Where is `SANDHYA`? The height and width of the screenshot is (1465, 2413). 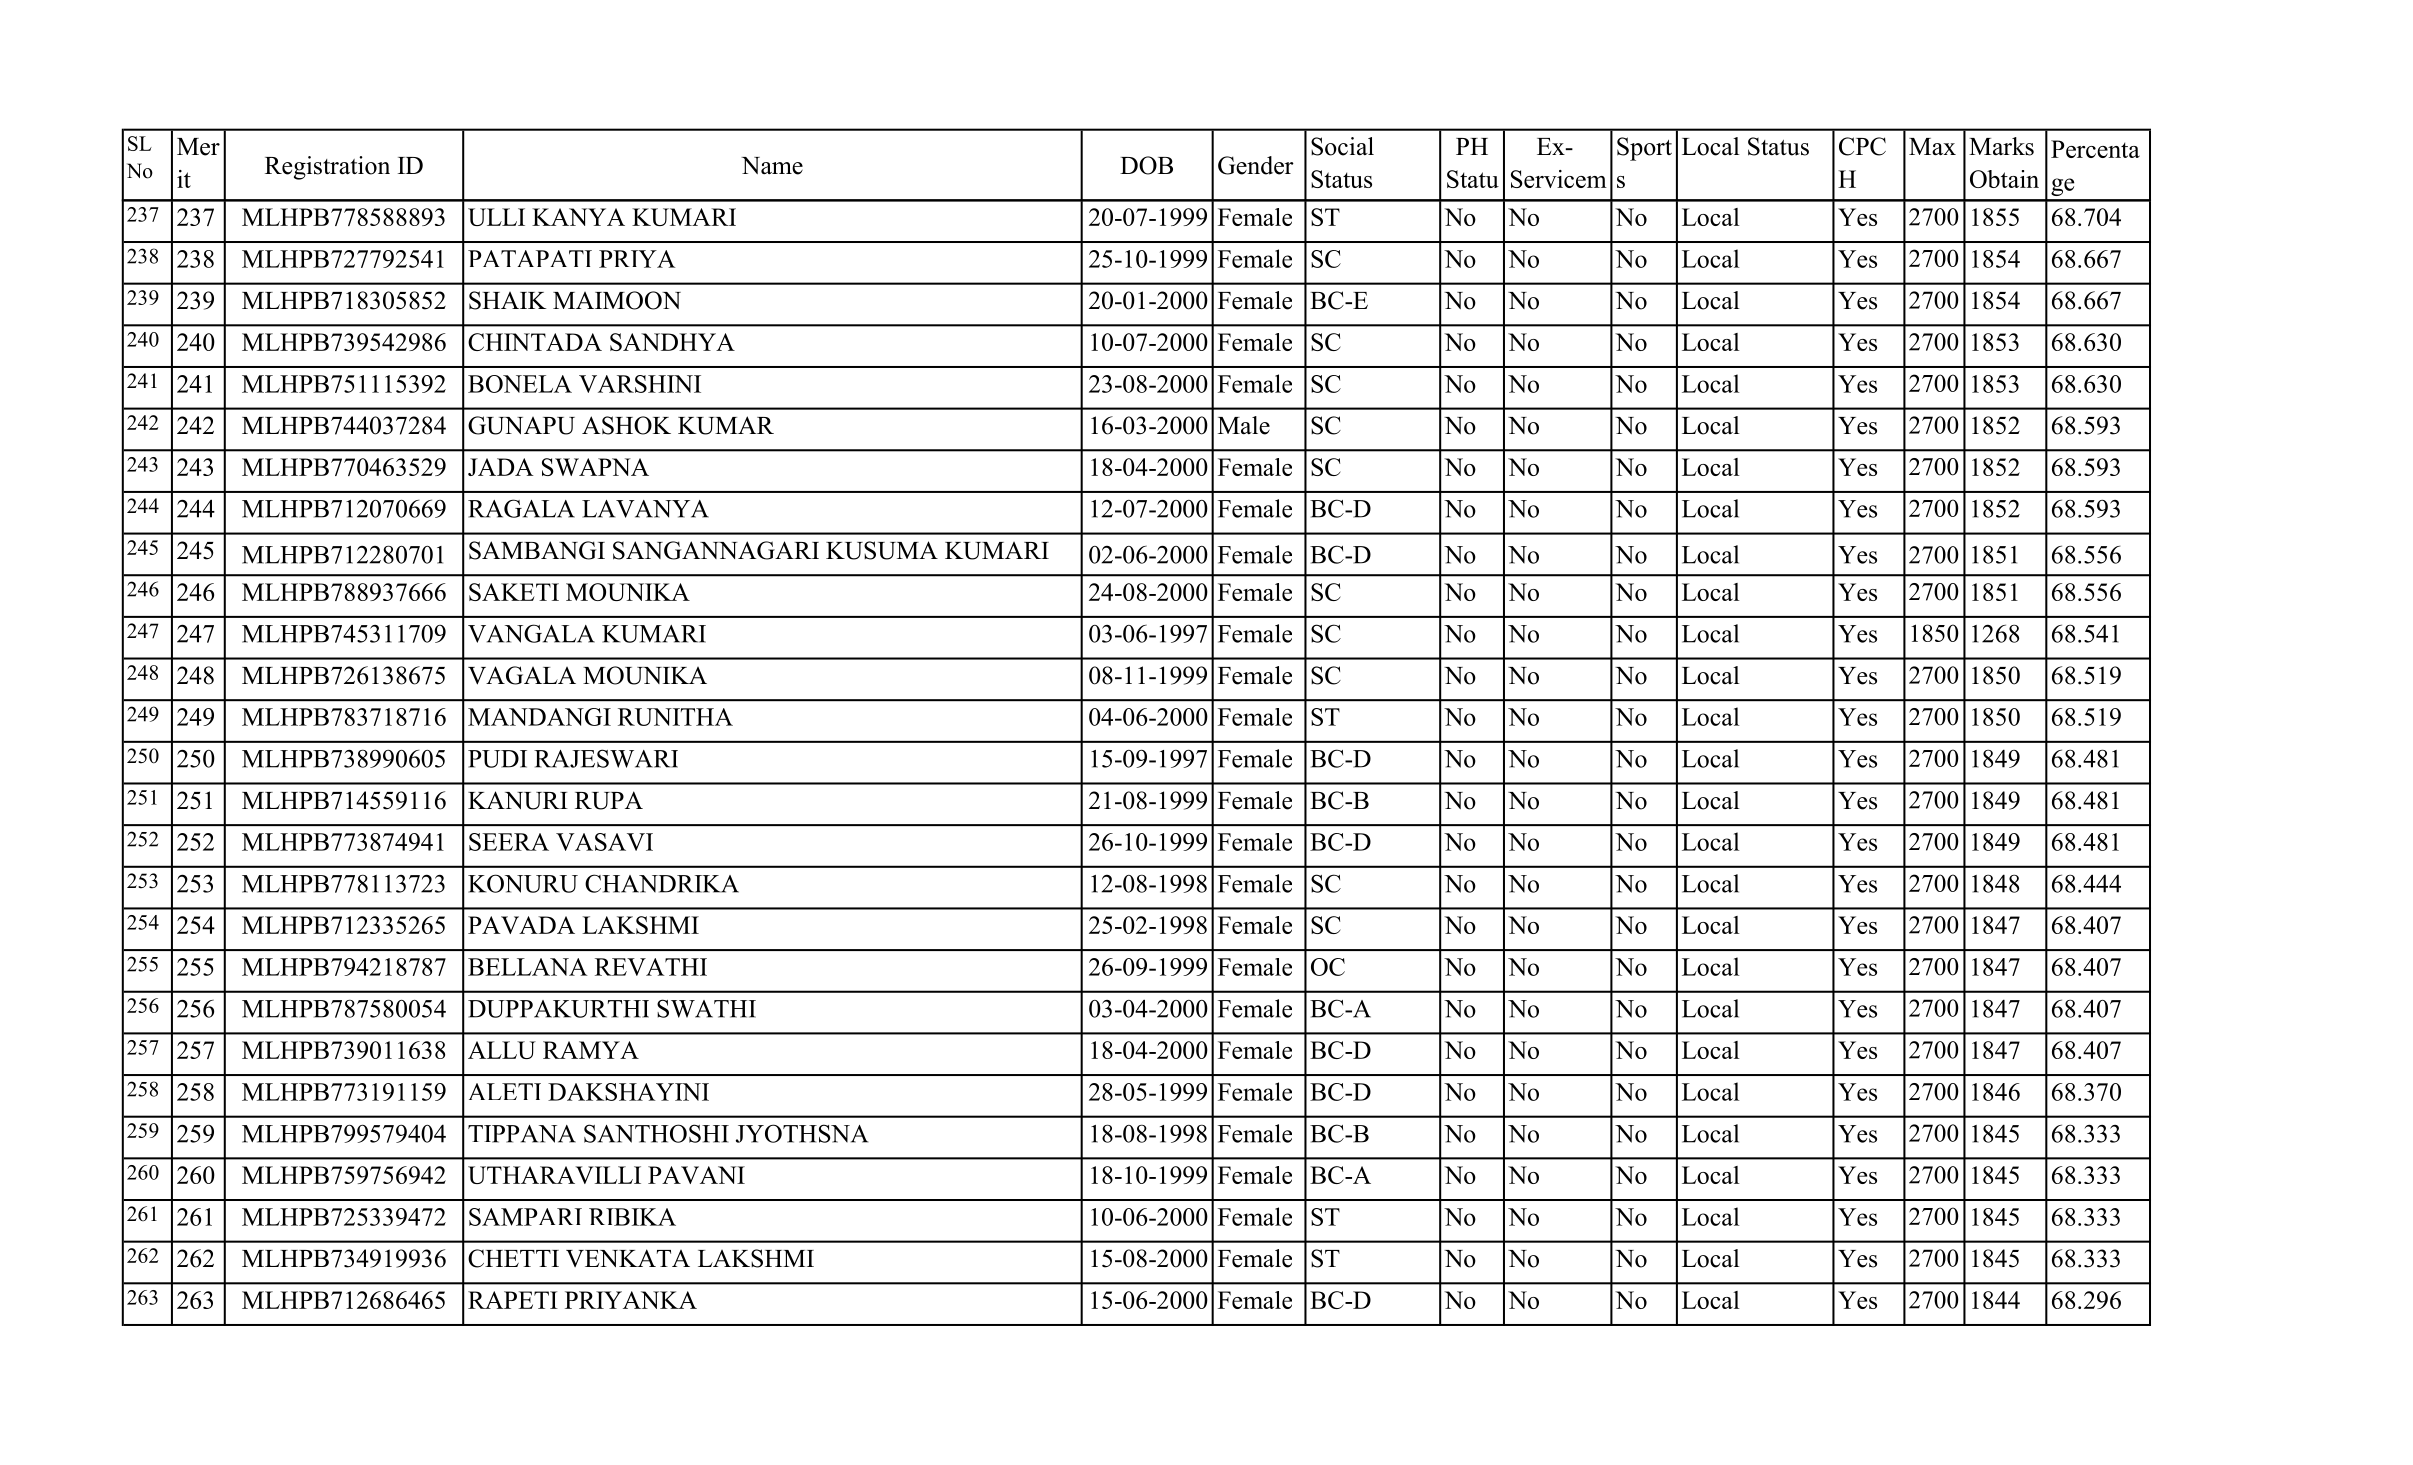
SANDHYA is located at coordinates (672, 342).
